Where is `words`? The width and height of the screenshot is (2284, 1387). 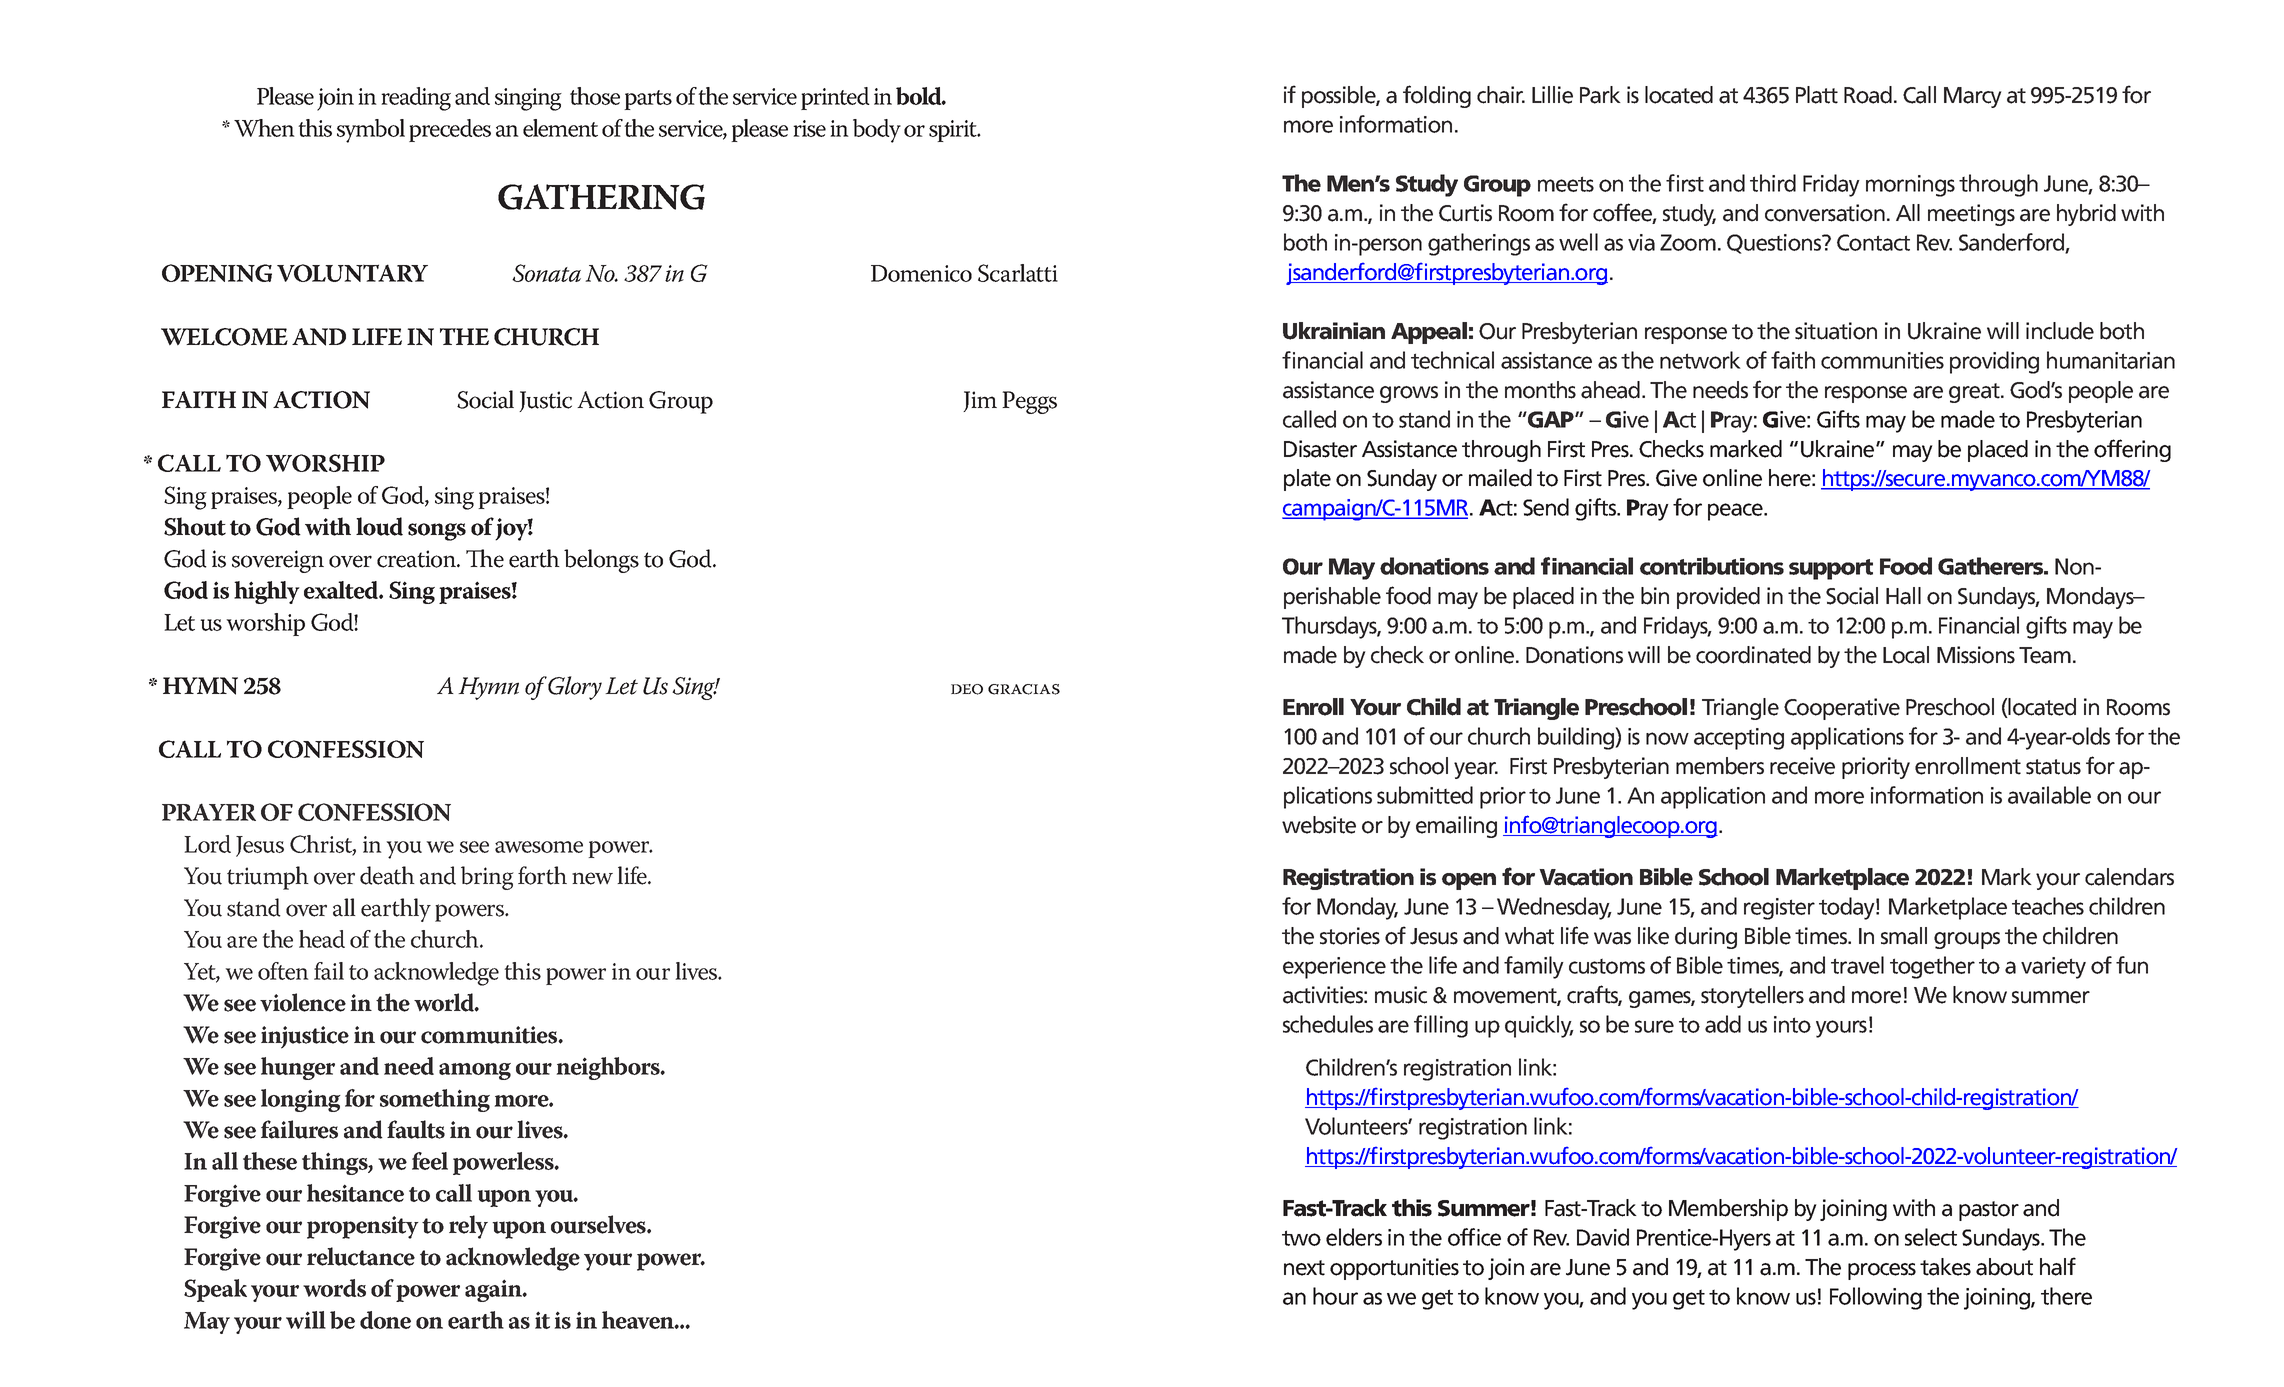 words is located at coordinates (334, 1288).
